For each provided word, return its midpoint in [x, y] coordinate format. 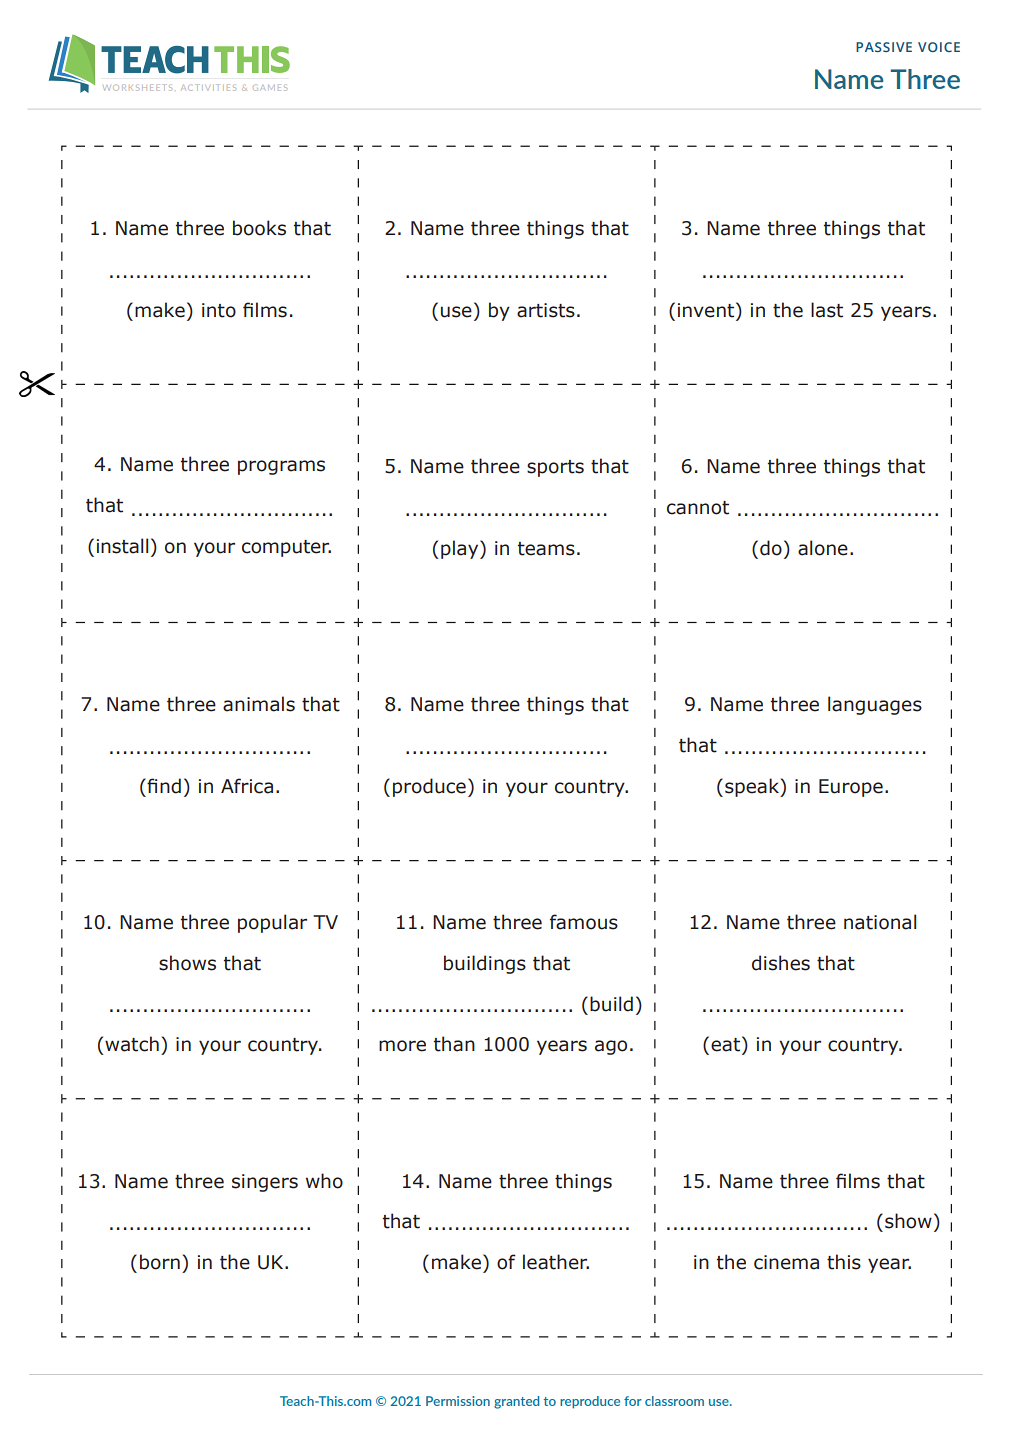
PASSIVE [884, 47]
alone [823, 548]
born [160, 1262]
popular [272, 923]
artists [546, 310]
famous [584, 922]
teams [546, 549]
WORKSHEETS [137, 87]
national [880, 922]
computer [286, 548]
